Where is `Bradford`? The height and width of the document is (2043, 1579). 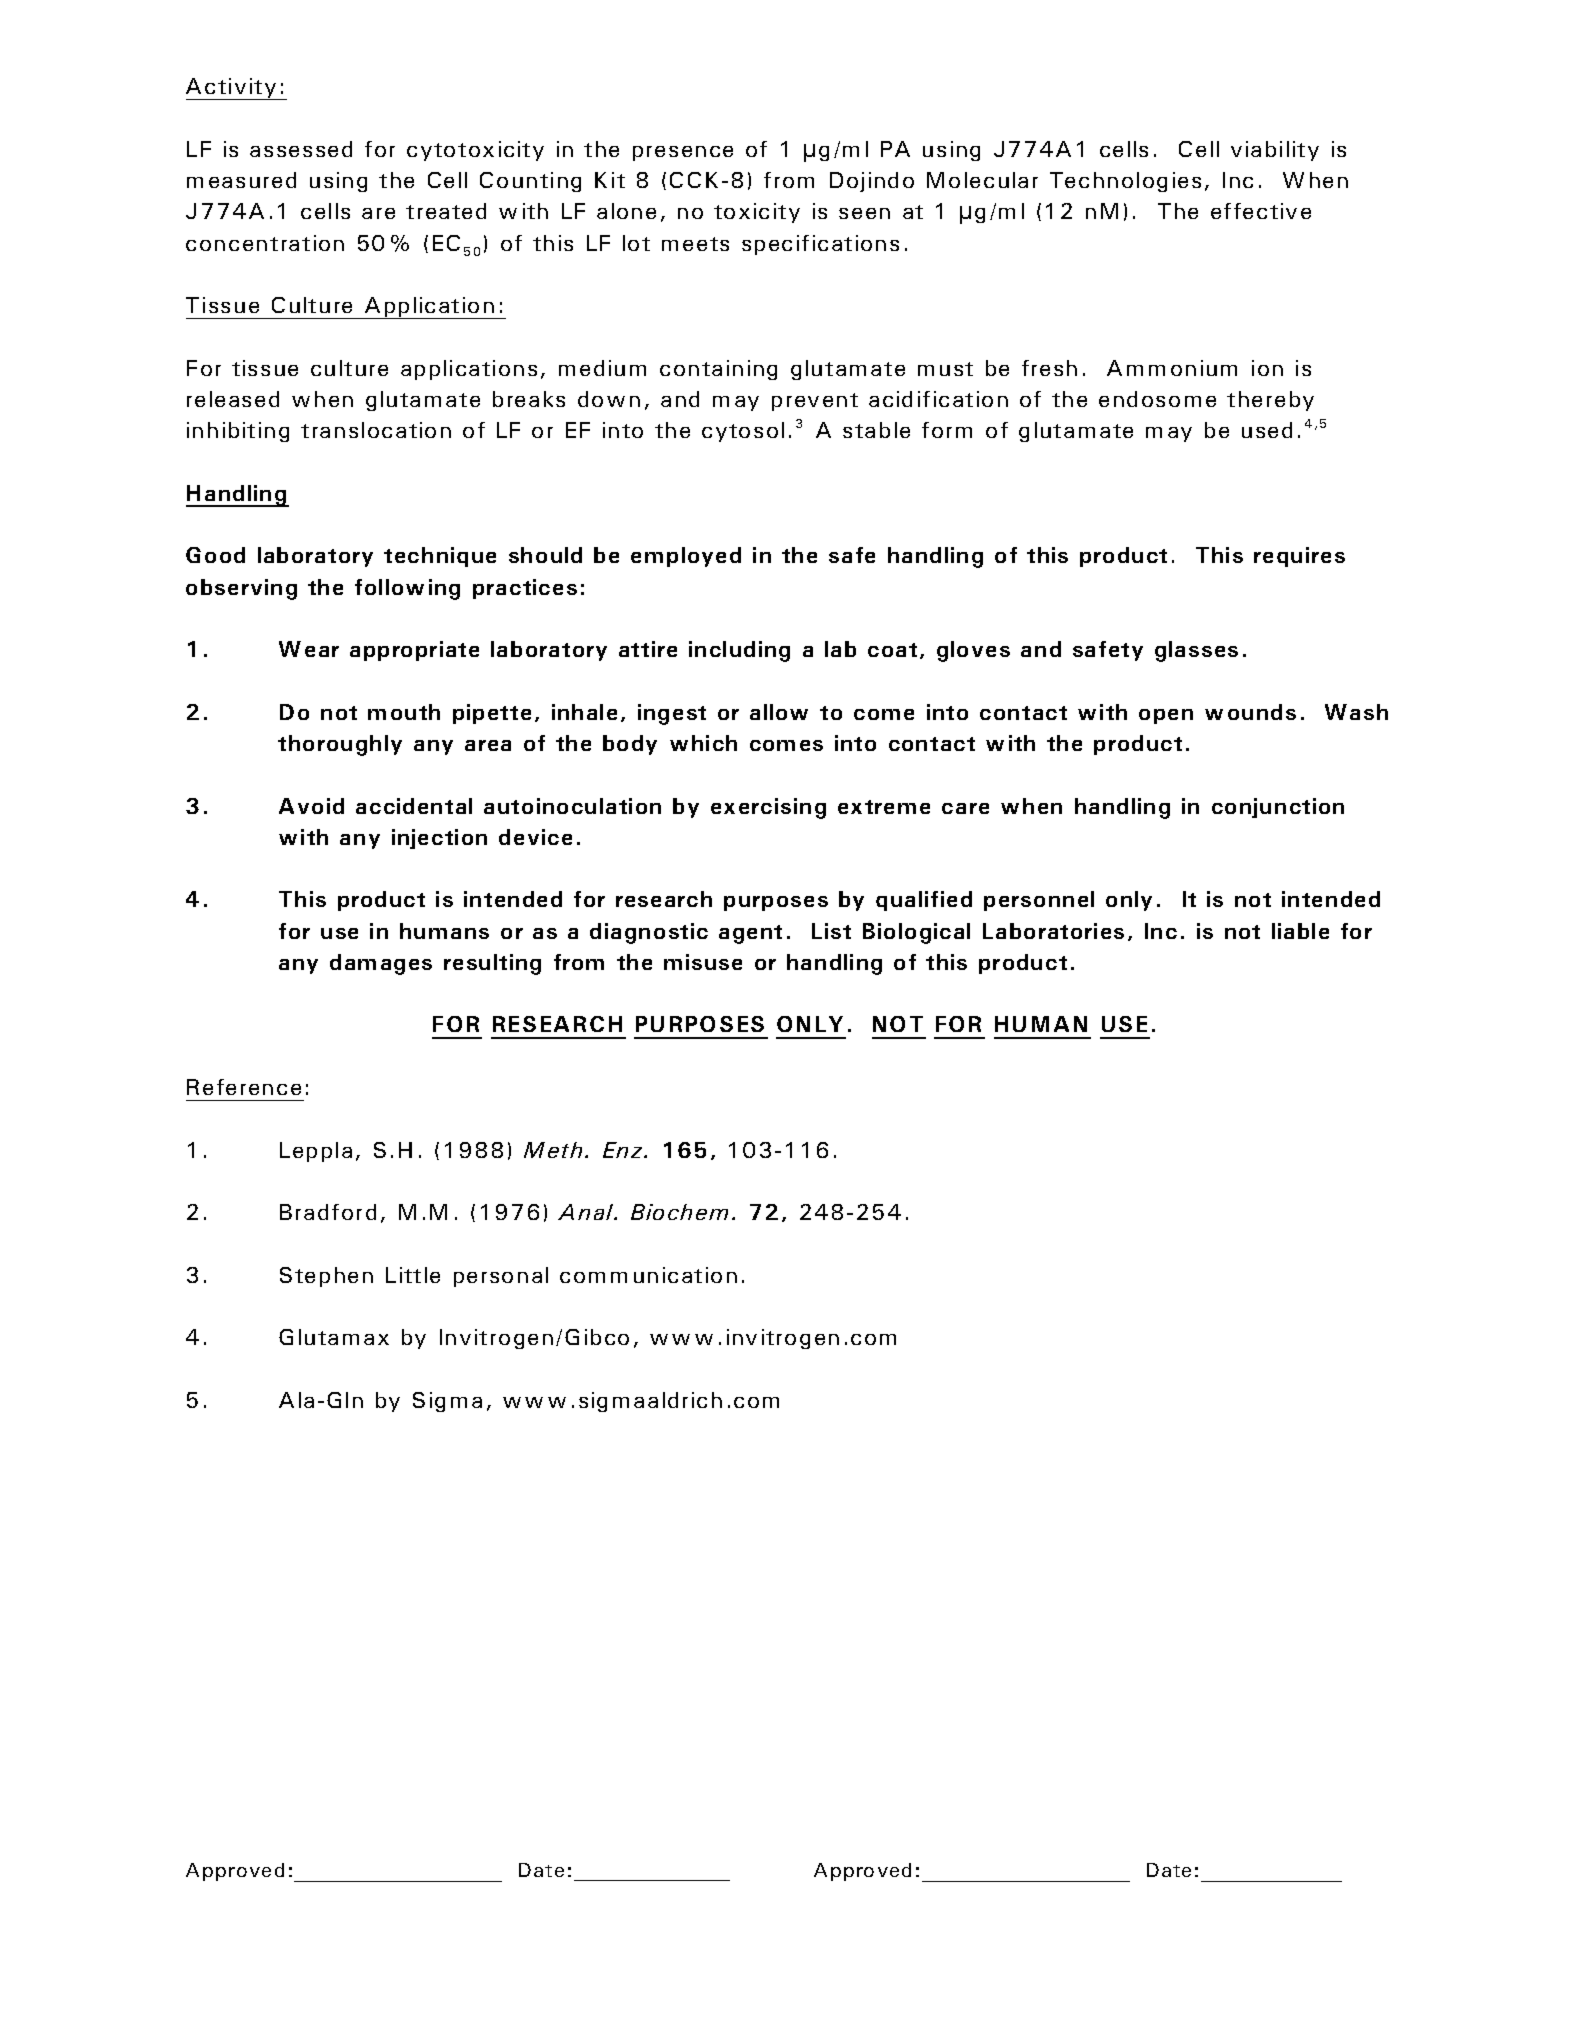 Bradford is located at coordinates (328, 1212).
